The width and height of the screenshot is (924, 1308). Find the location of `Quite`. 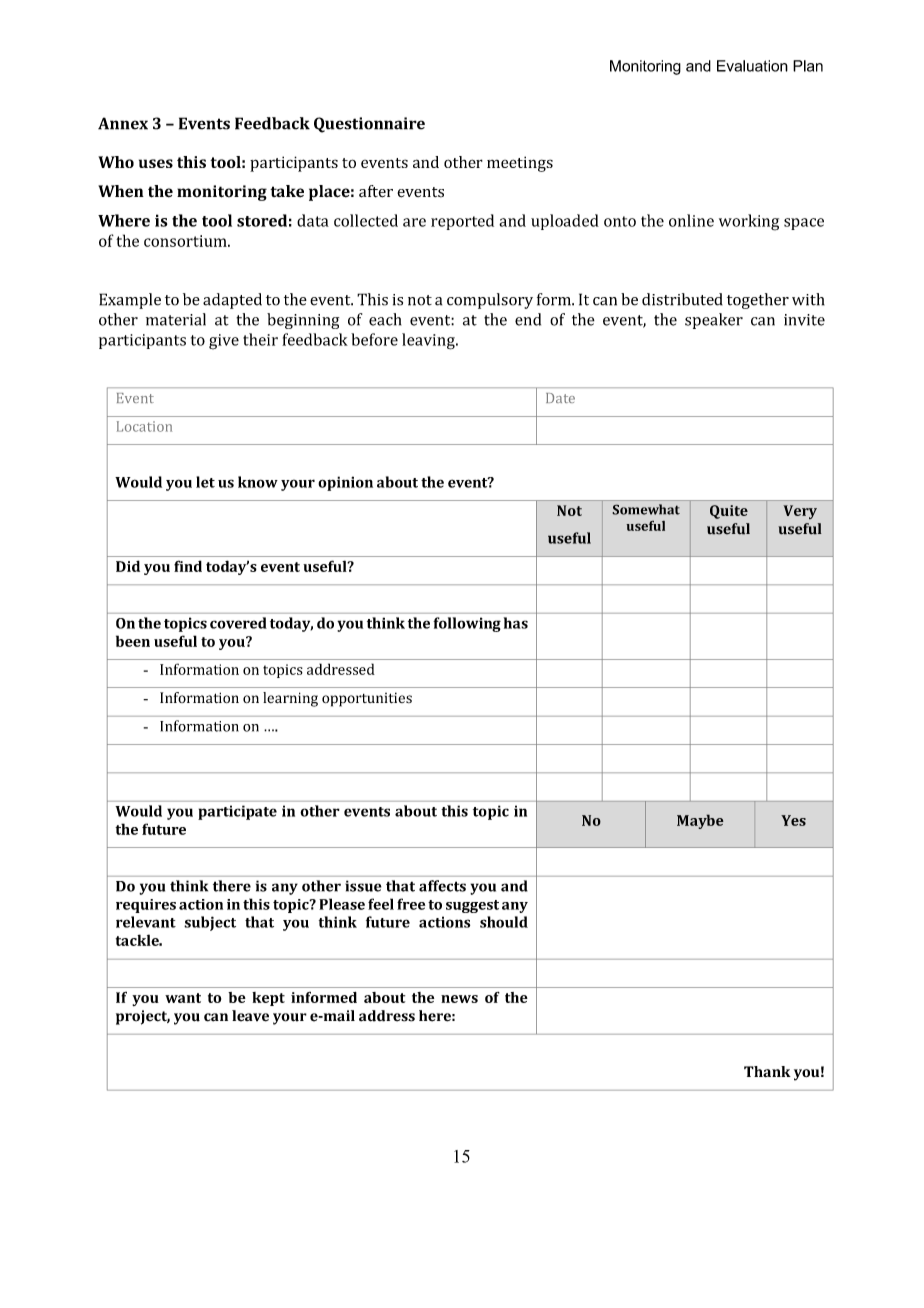

Quite is located at coordinates (729, 512).
